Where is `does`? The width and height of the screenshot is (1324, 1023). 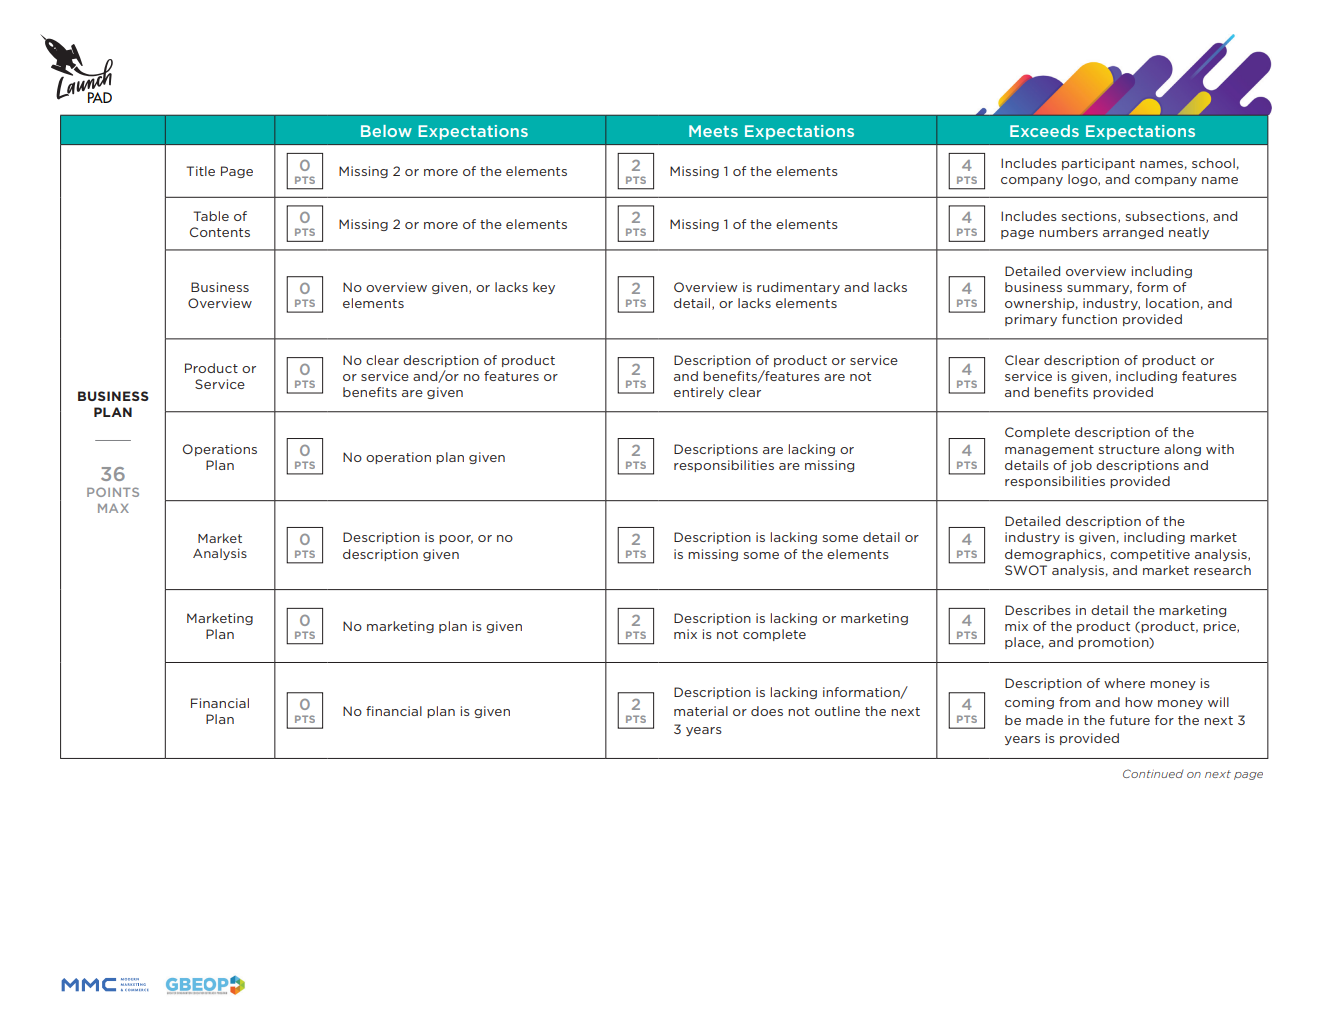
does is located at coordinates (767, 711).
